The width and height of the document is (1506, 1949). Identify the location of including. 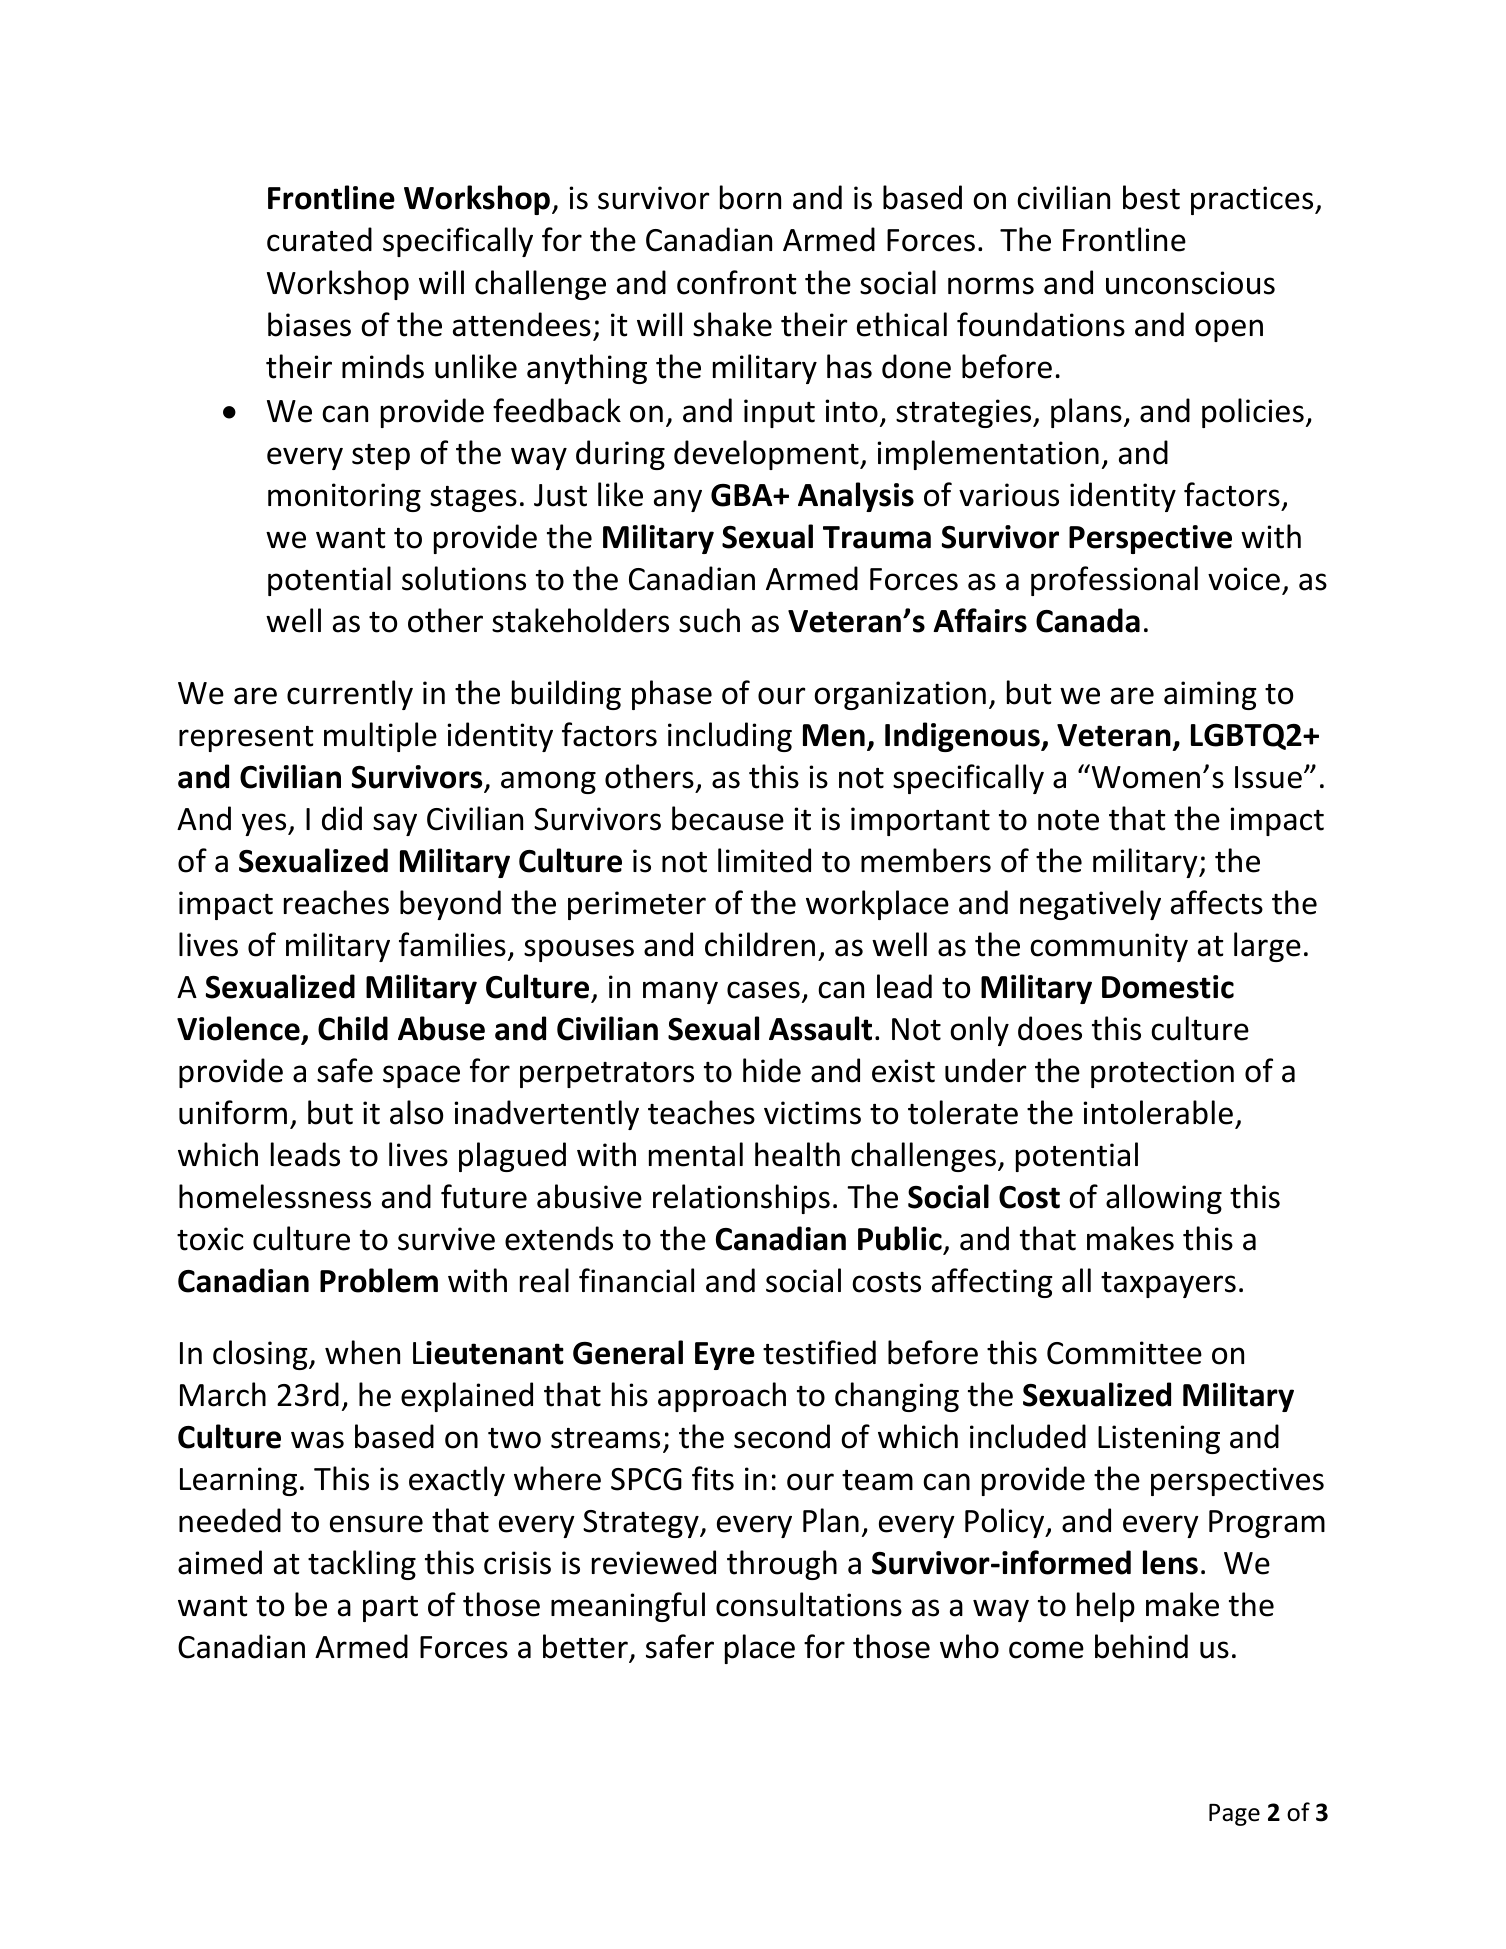
(730, 737).
